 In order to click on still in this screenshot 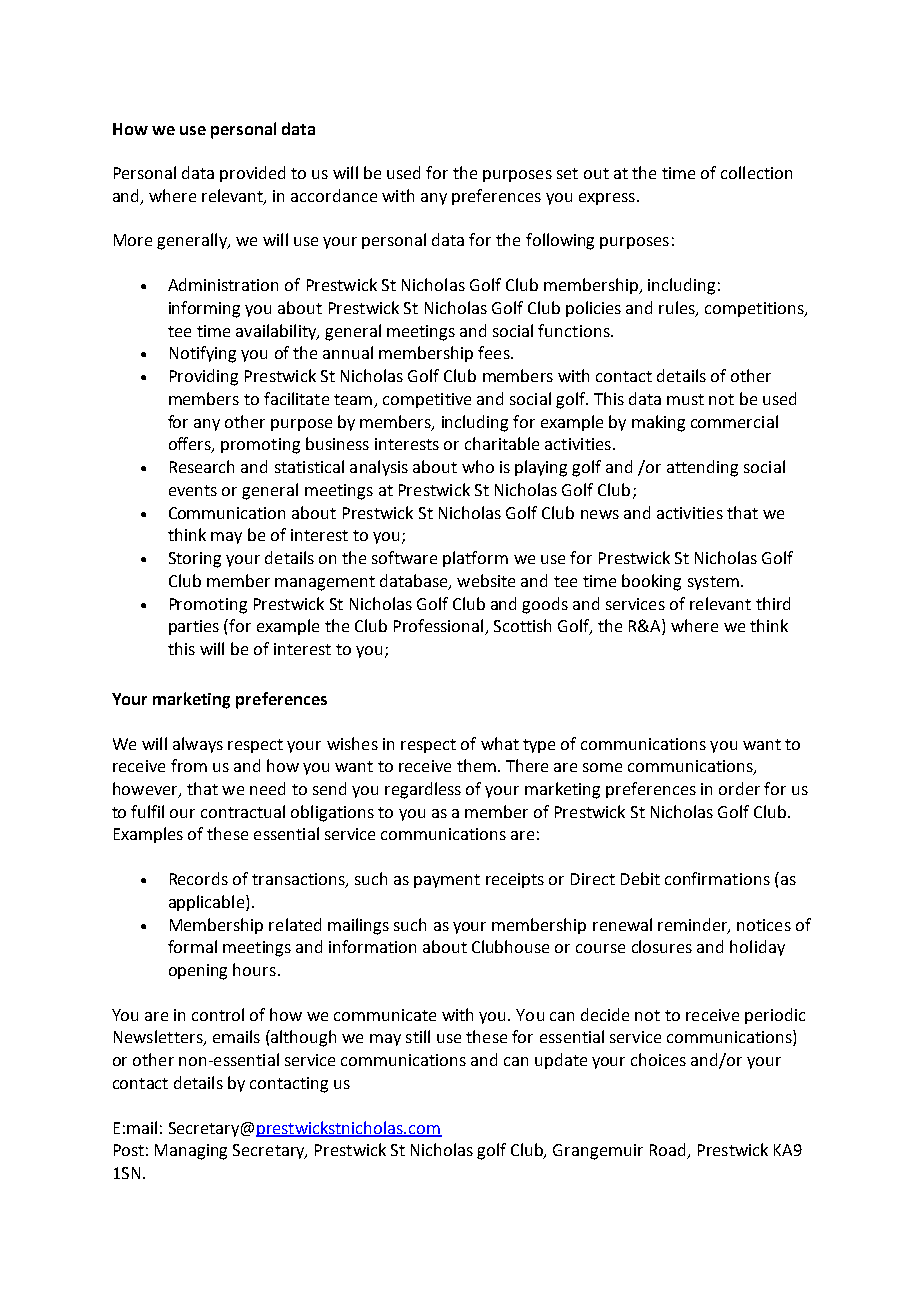, I will do `click(418, 1036)`.
